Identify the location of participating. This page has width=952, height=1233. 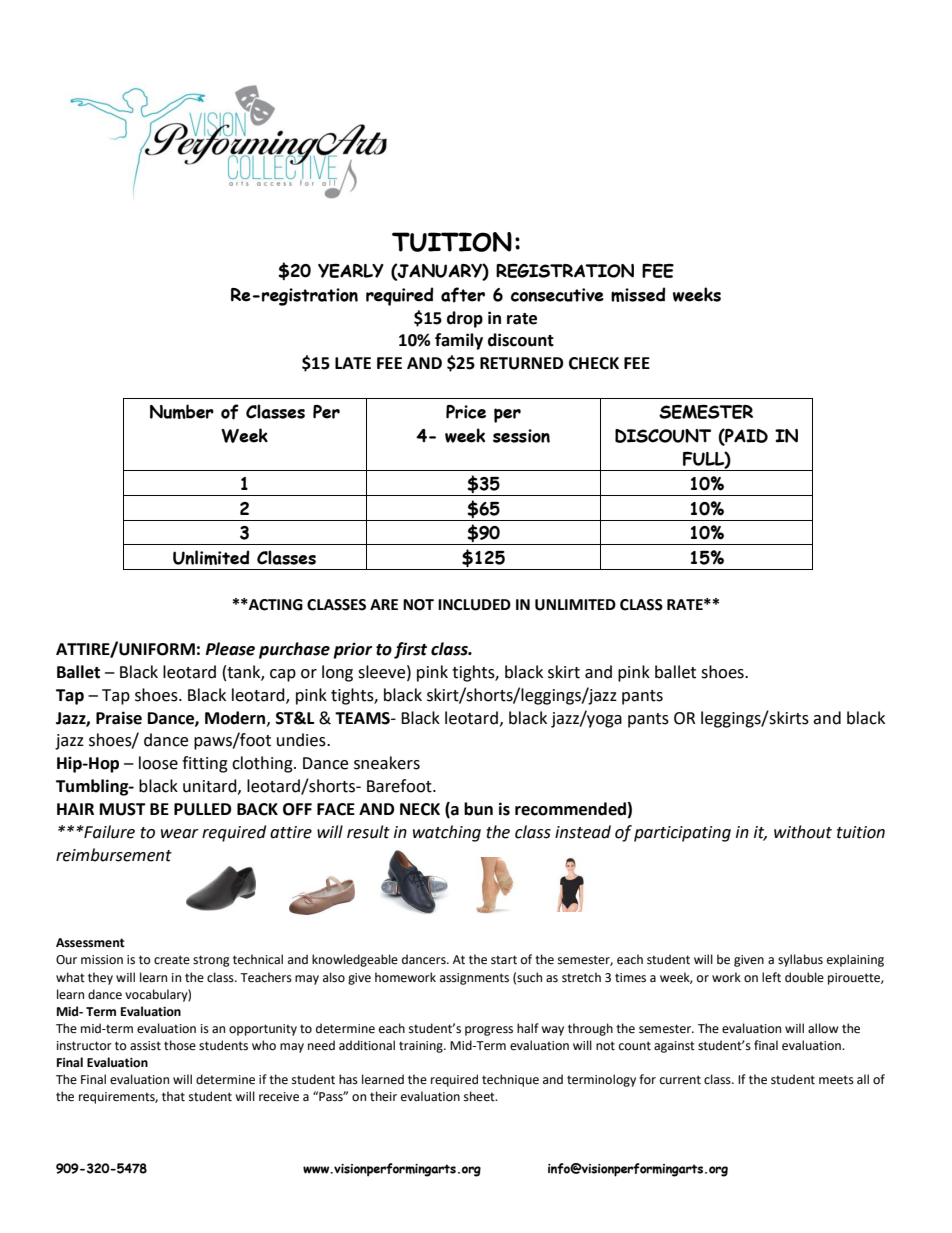
(682, 834).
